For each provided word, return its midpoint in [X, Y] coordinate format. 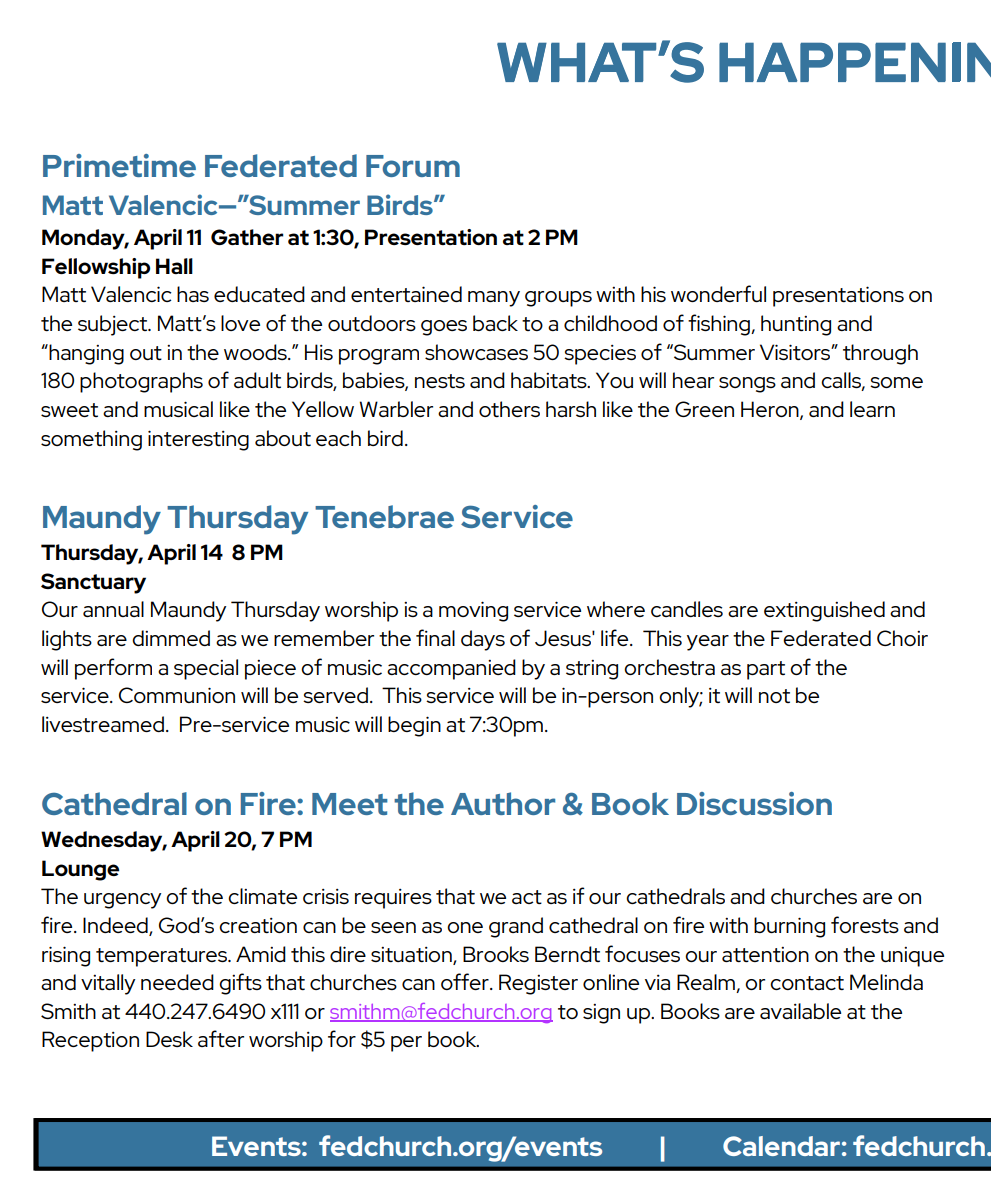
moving [473, 611]
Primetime [119, 165]
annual [113, 609]
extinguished [824, 611]
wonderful [718, 293]
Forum [413, 166]
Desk [169, 1039]
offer [466, 981]
